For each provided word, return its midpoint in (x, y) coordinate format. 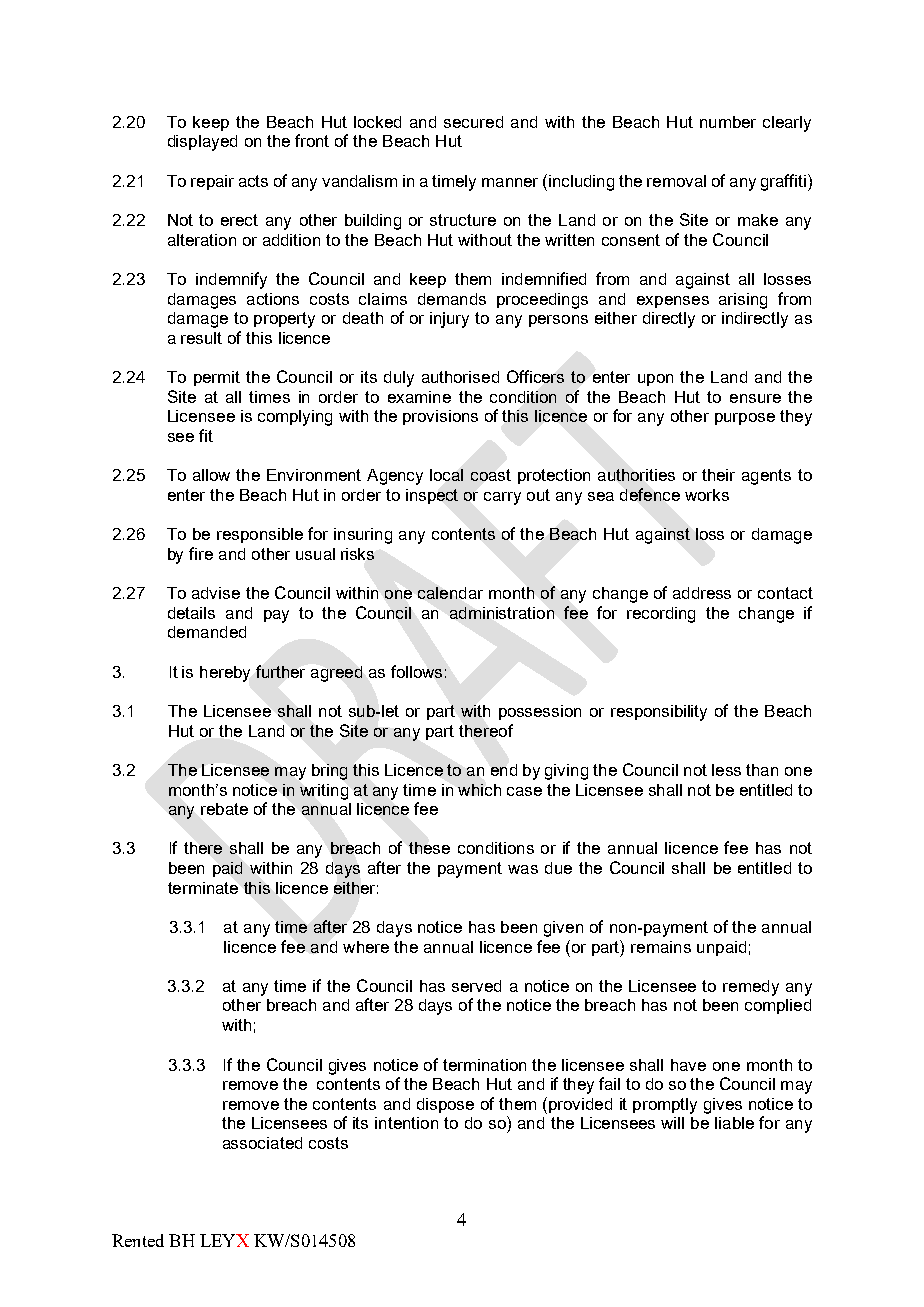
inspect (432, 496)
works (707, 495)
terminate (203, 888)
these (429, 848)
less (726, 770)
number (728, 122)
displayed (202, 143)
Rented (138, 1240)
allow (211, 475)
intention (406, 1123)
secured (473, 122)
